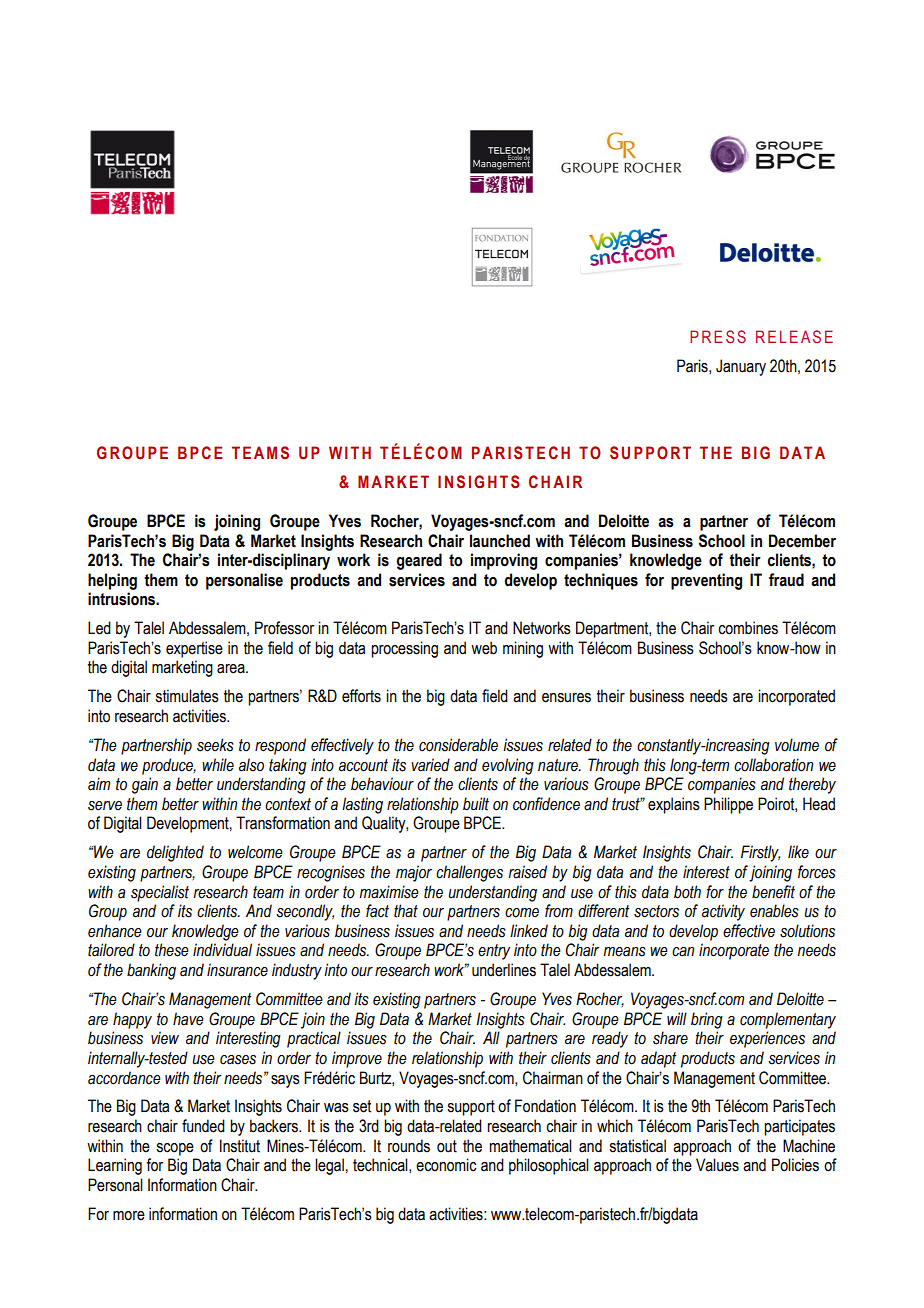  I want to click on launched, so click(500, 541).
